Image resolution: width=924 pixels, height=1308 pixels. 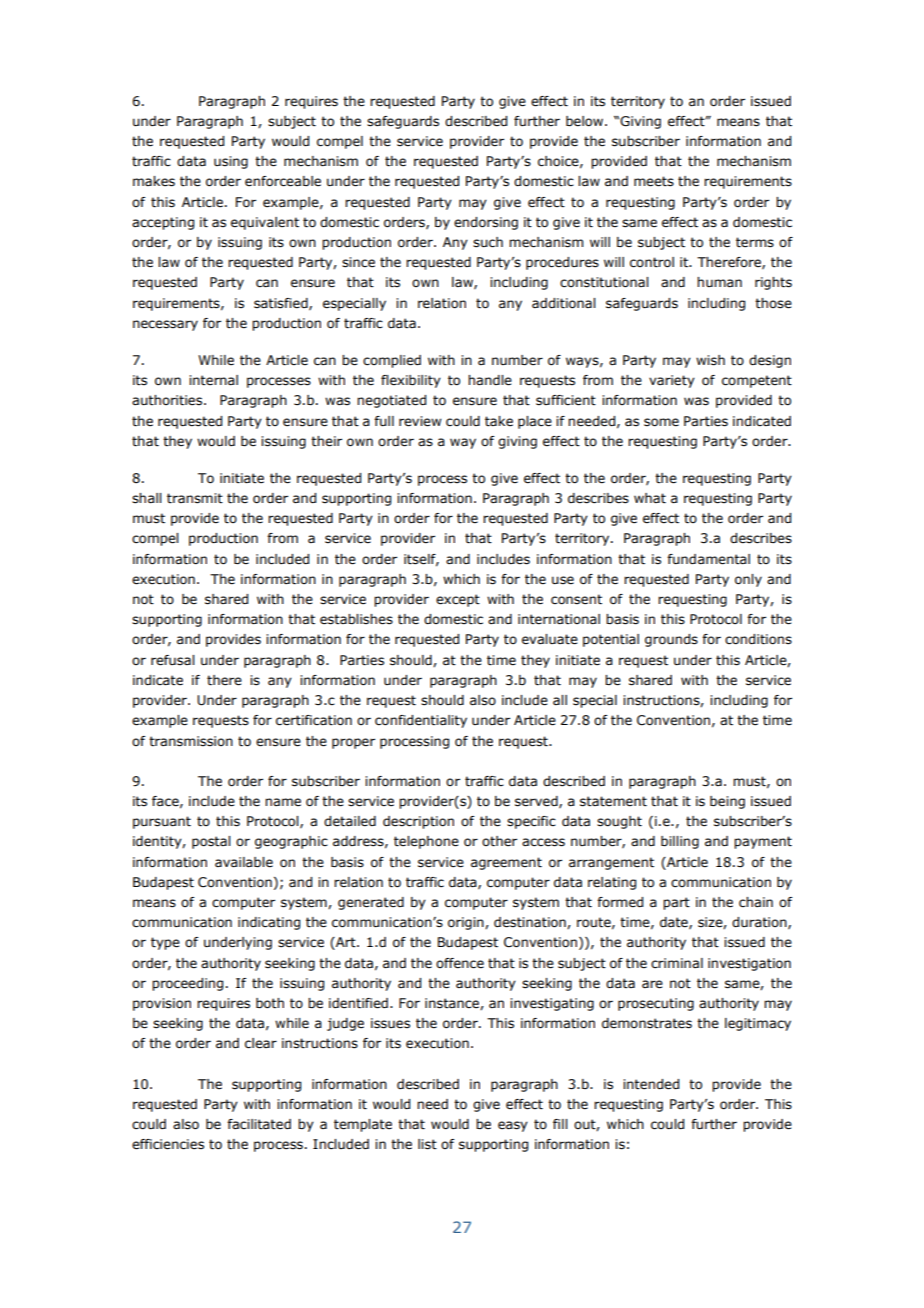 What do you see at coordinates (486, 223) in the screenshot?
I see `endorsing` at bounding box center [486, 223].
